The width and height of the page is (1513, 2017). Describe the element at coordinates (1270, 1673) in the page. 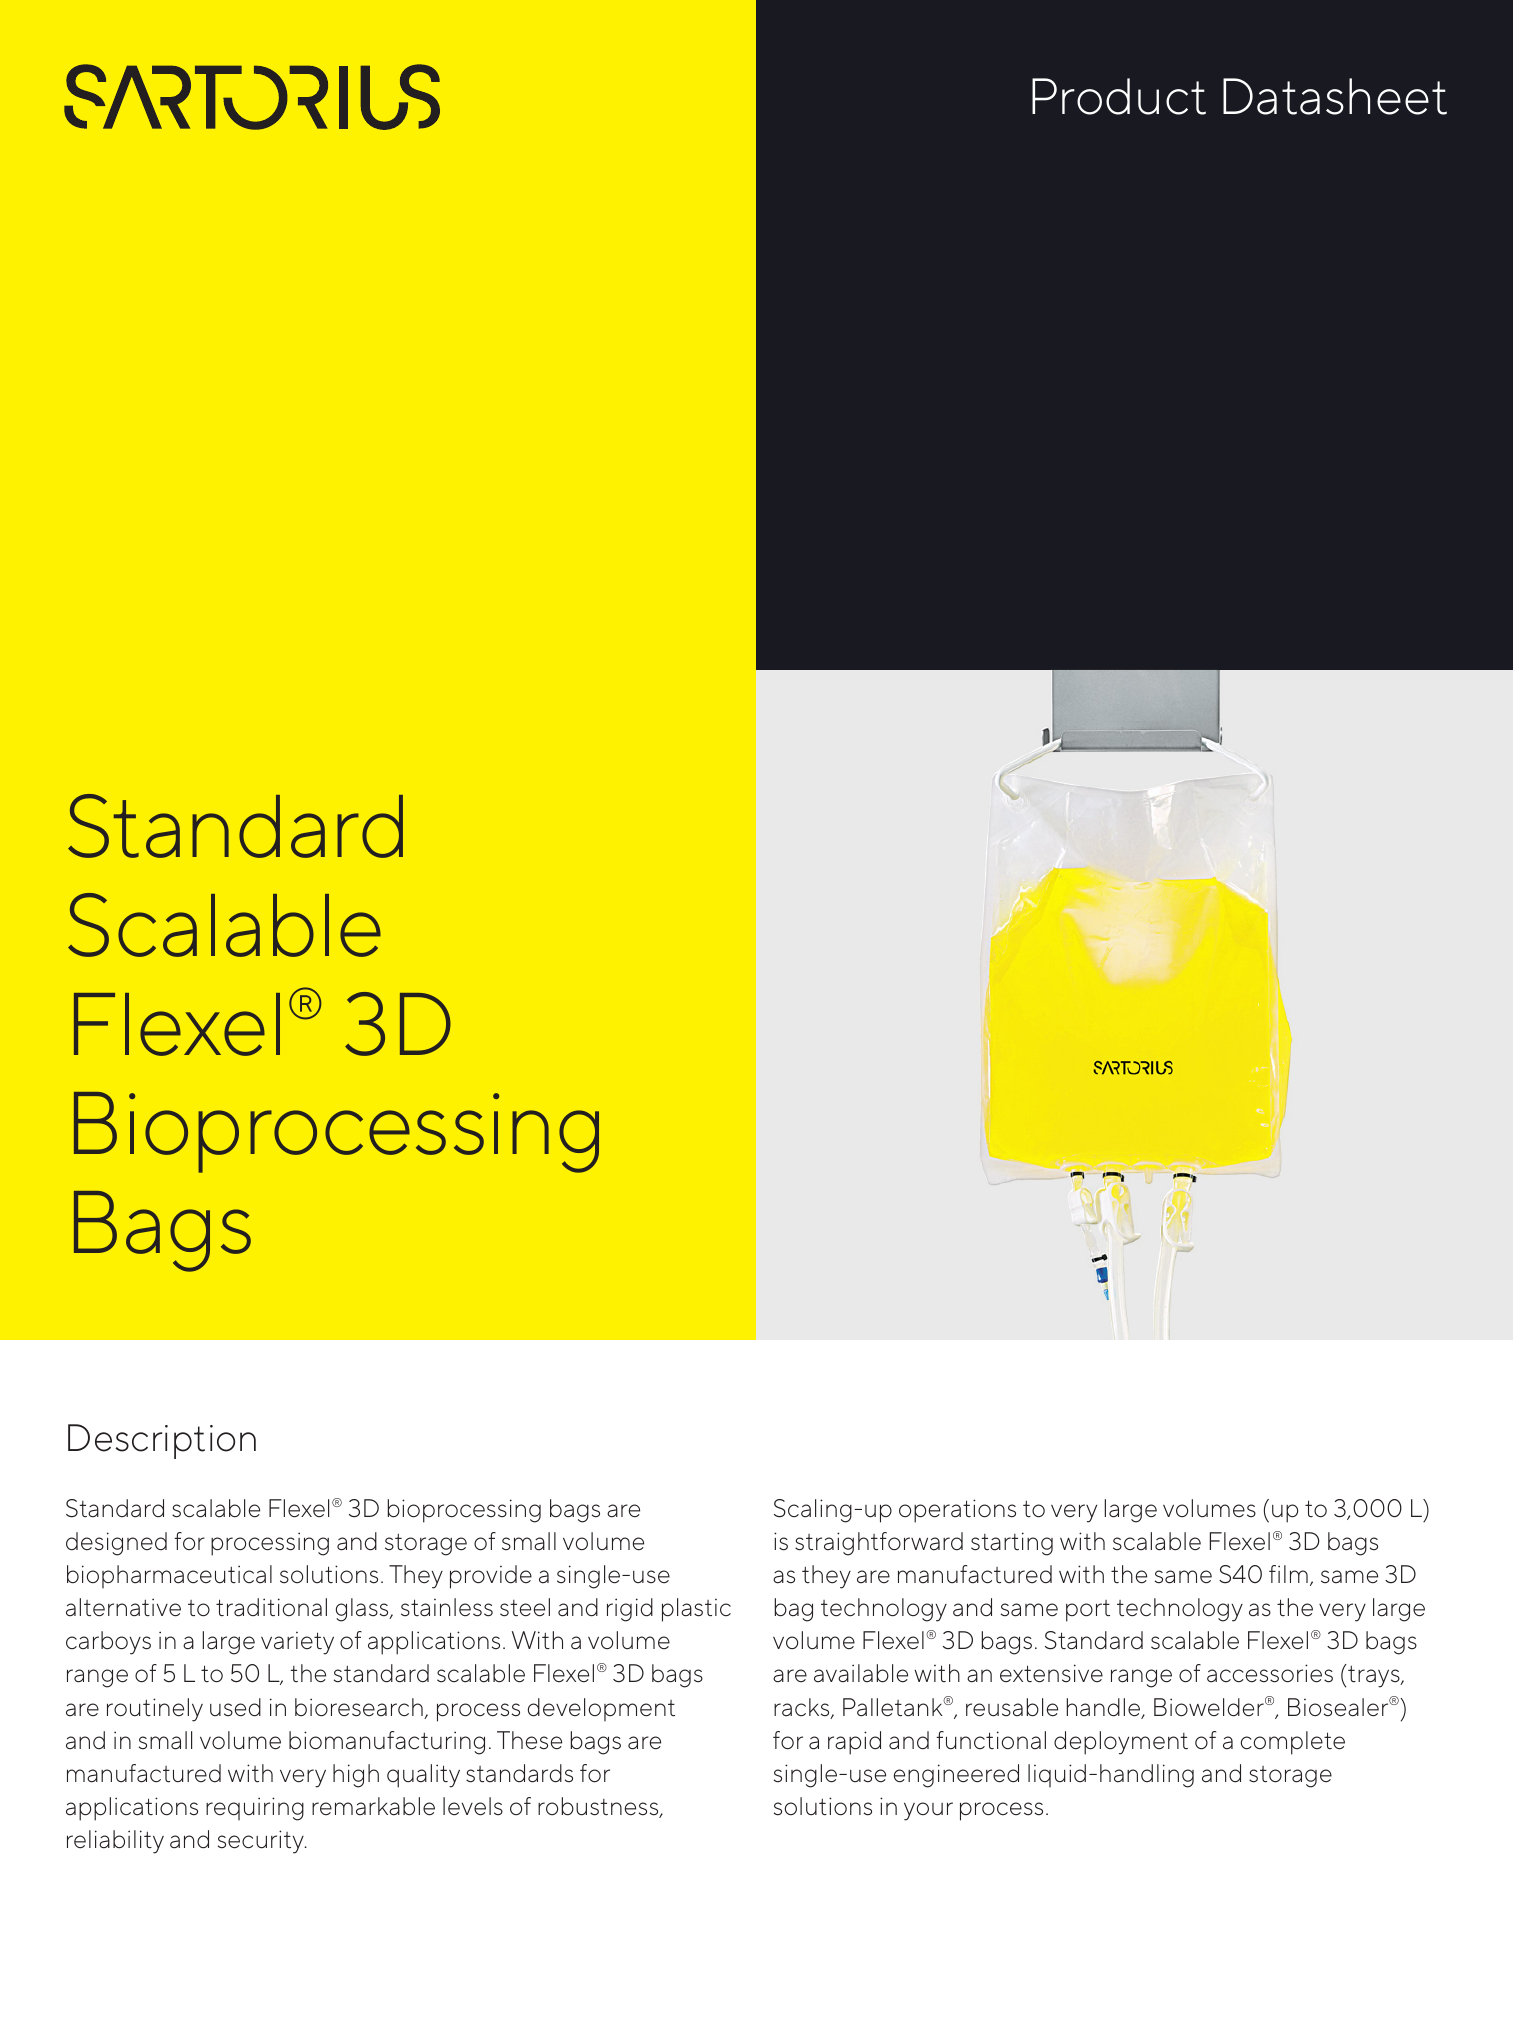

I see `accessories` at that location.
